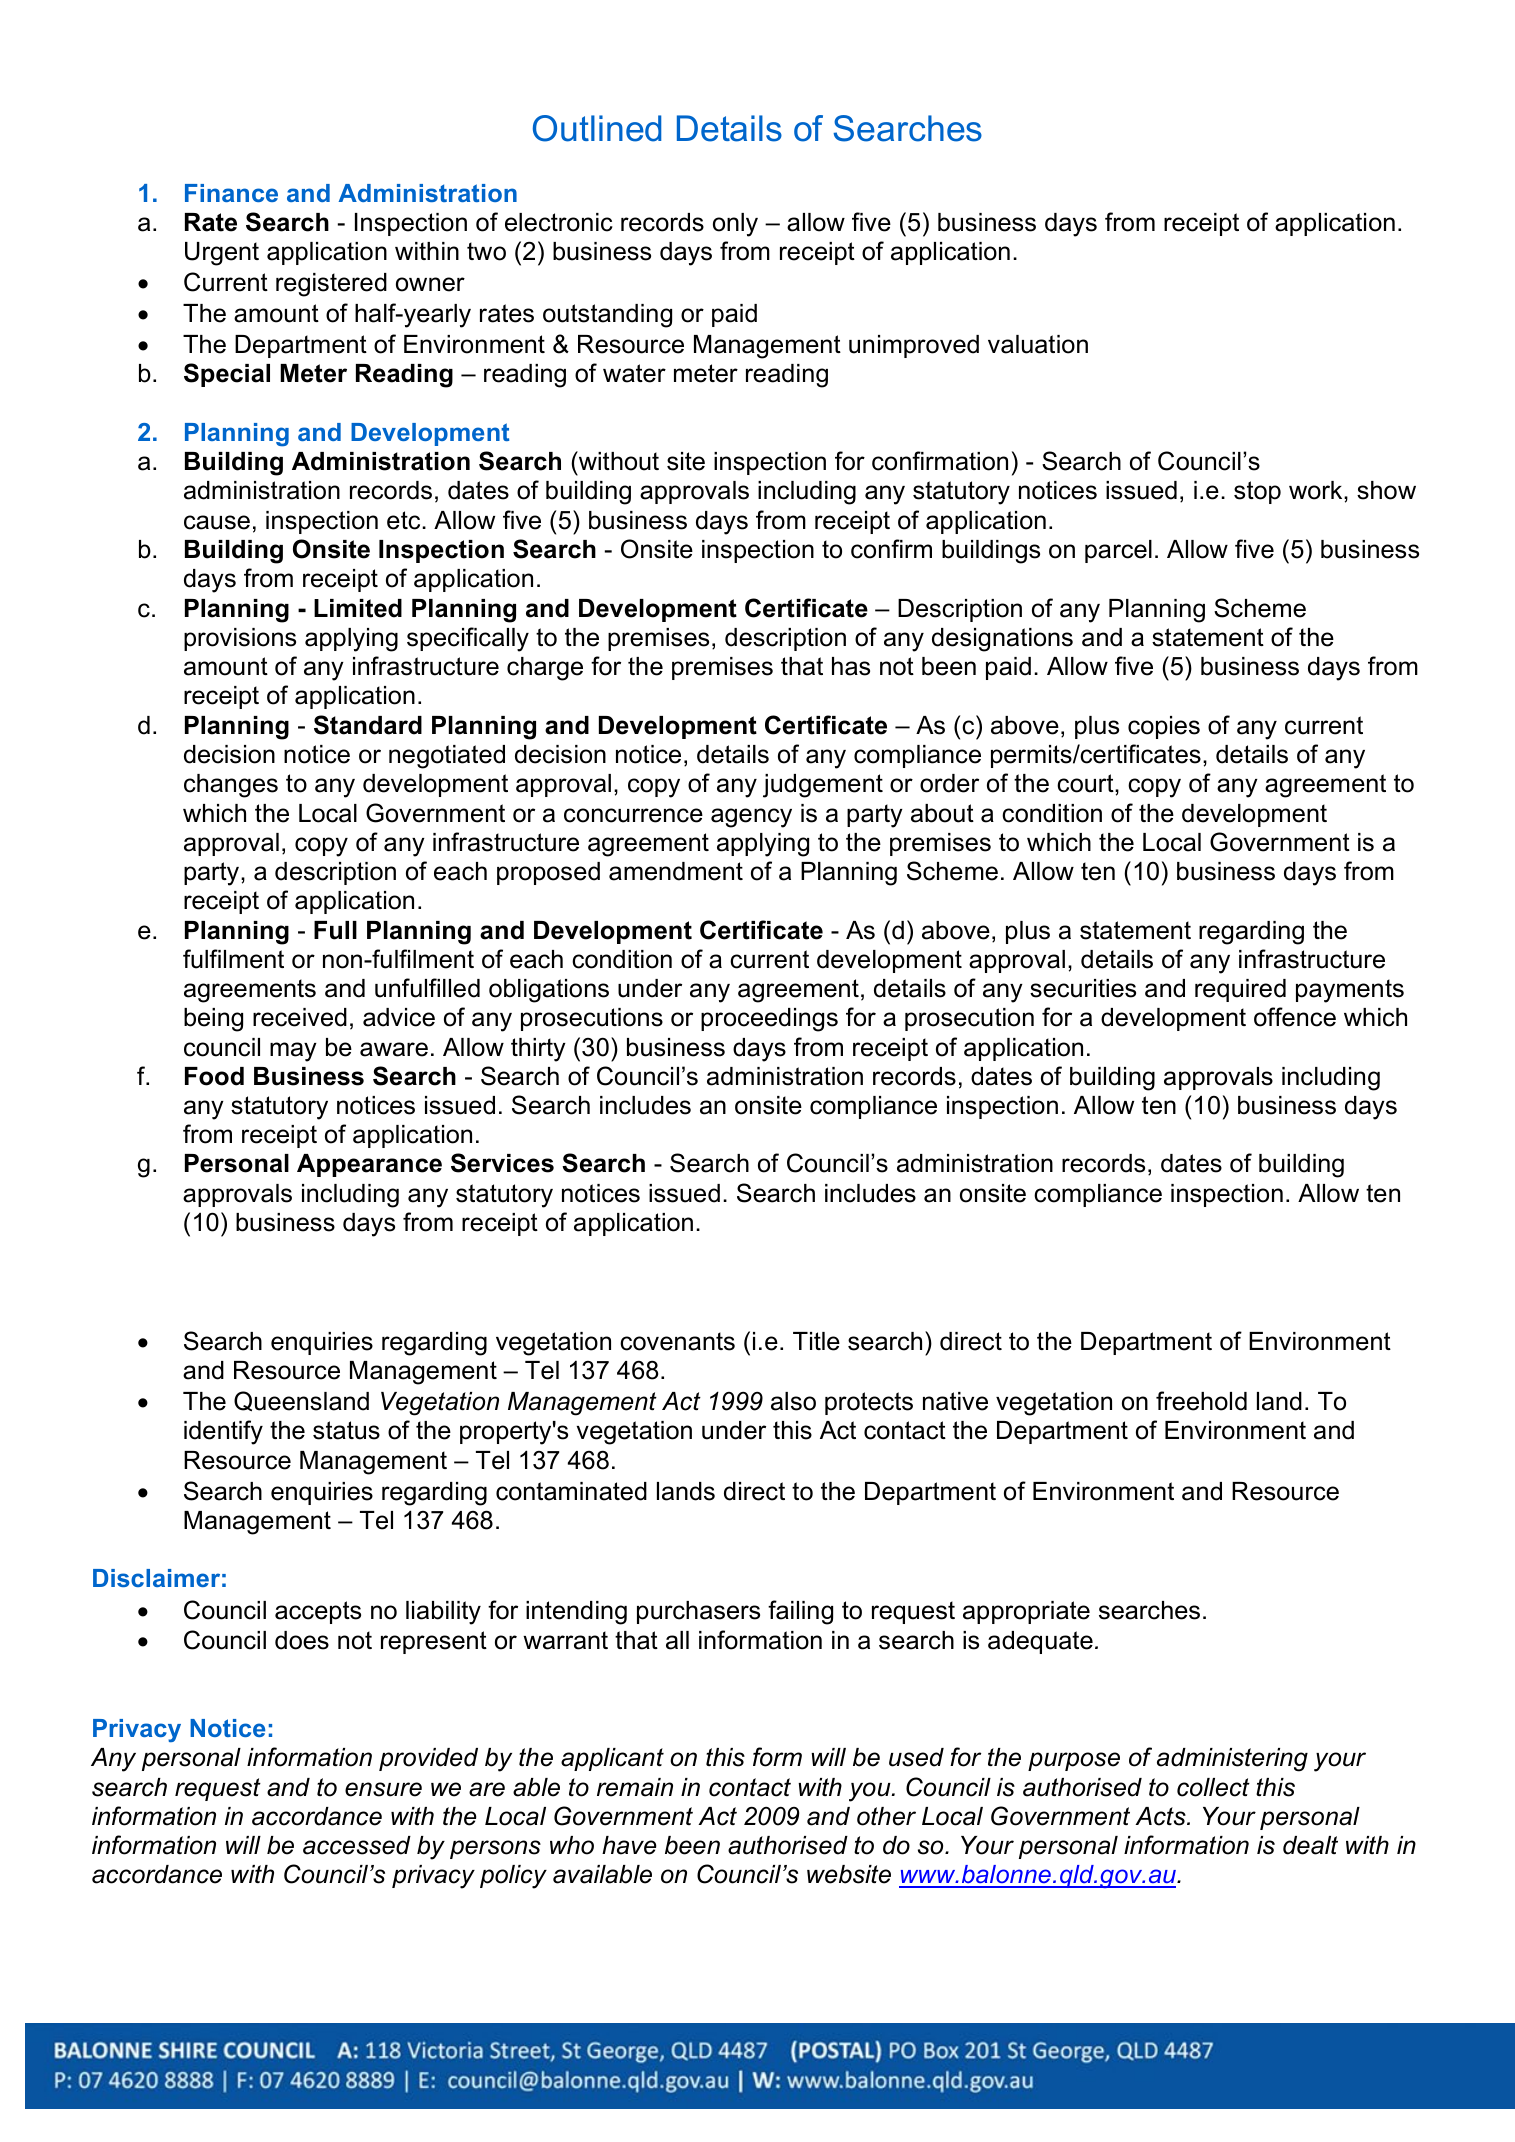 This image has height=2142, width=1515. Describe the element at coordinates (1164, 727) in the image. I see `copies` at that location.
